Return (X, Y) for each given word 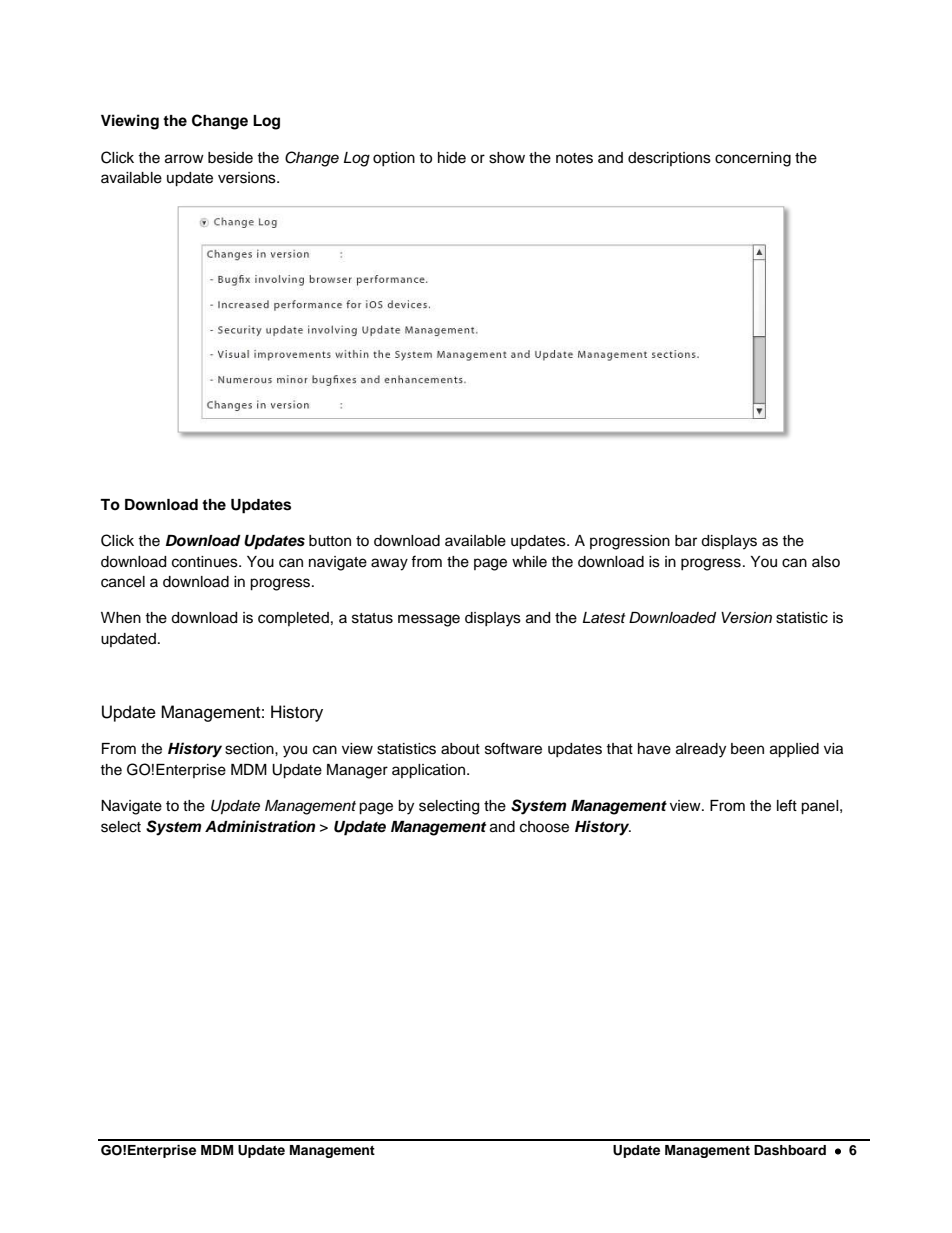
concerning (753, 159)
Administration (260, 826)
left (787, 805)
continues (206, 562)
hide (452, 158)
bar (686, 541)
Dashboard (790, 1150)
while (529, 562)
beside (230, 158)
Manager (357, 771)
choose (544, 827)
